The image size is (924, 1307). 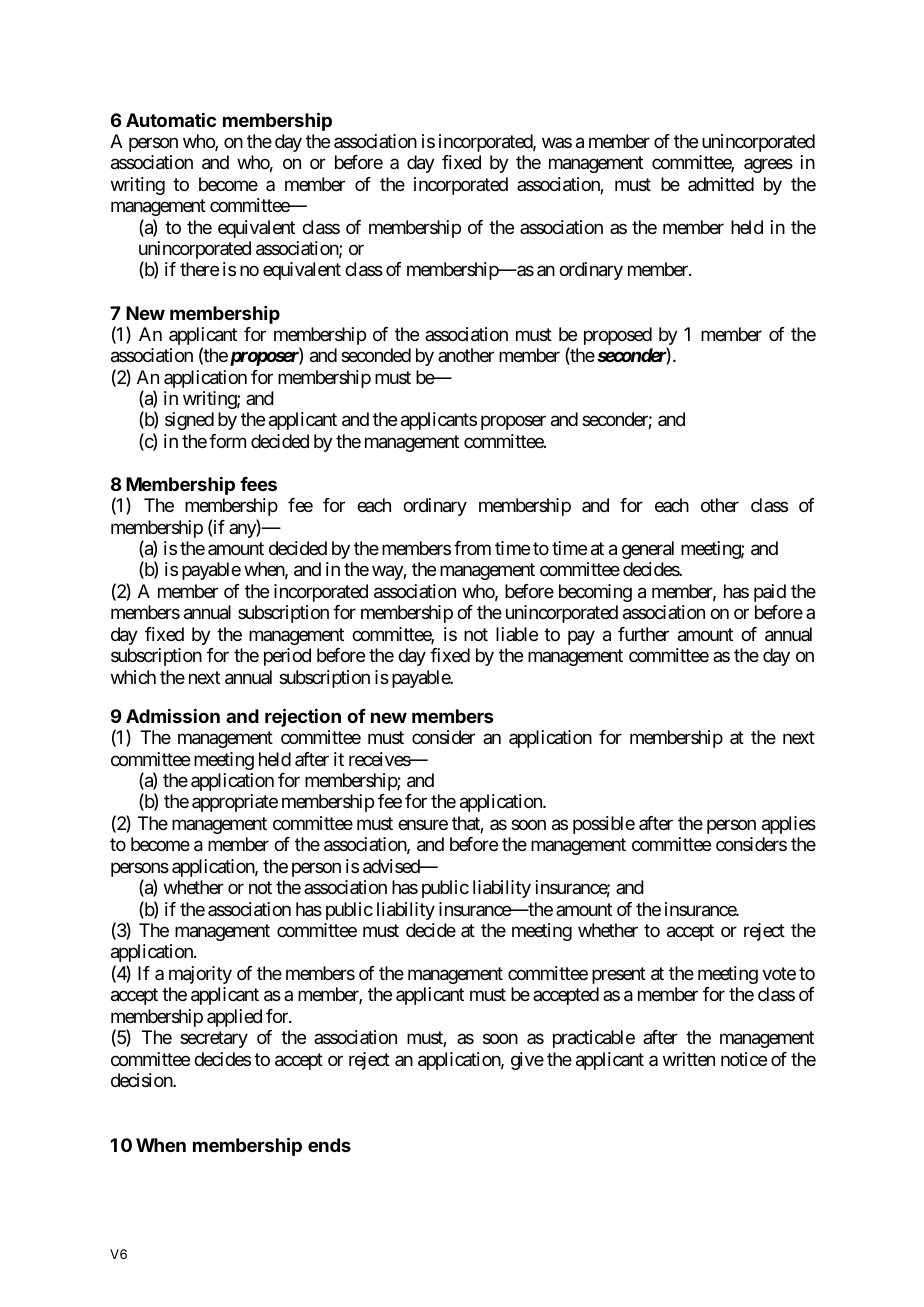 What do you see at coordinates (235, 803) in the screenshot?
I see `appropriate` at bounding box center [235, 803].
